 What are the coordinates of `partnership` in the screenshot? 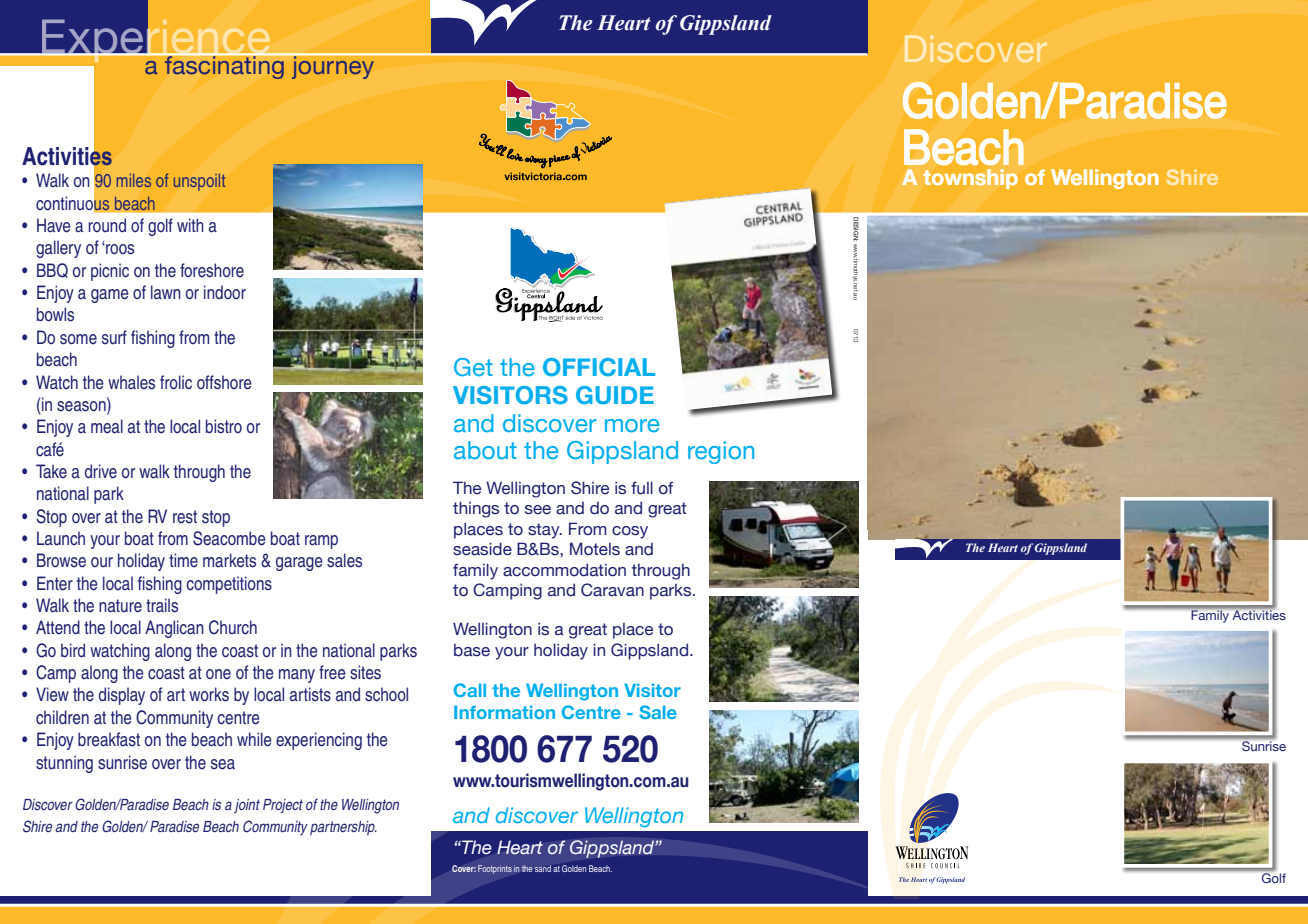 It's located at (343, 828).
